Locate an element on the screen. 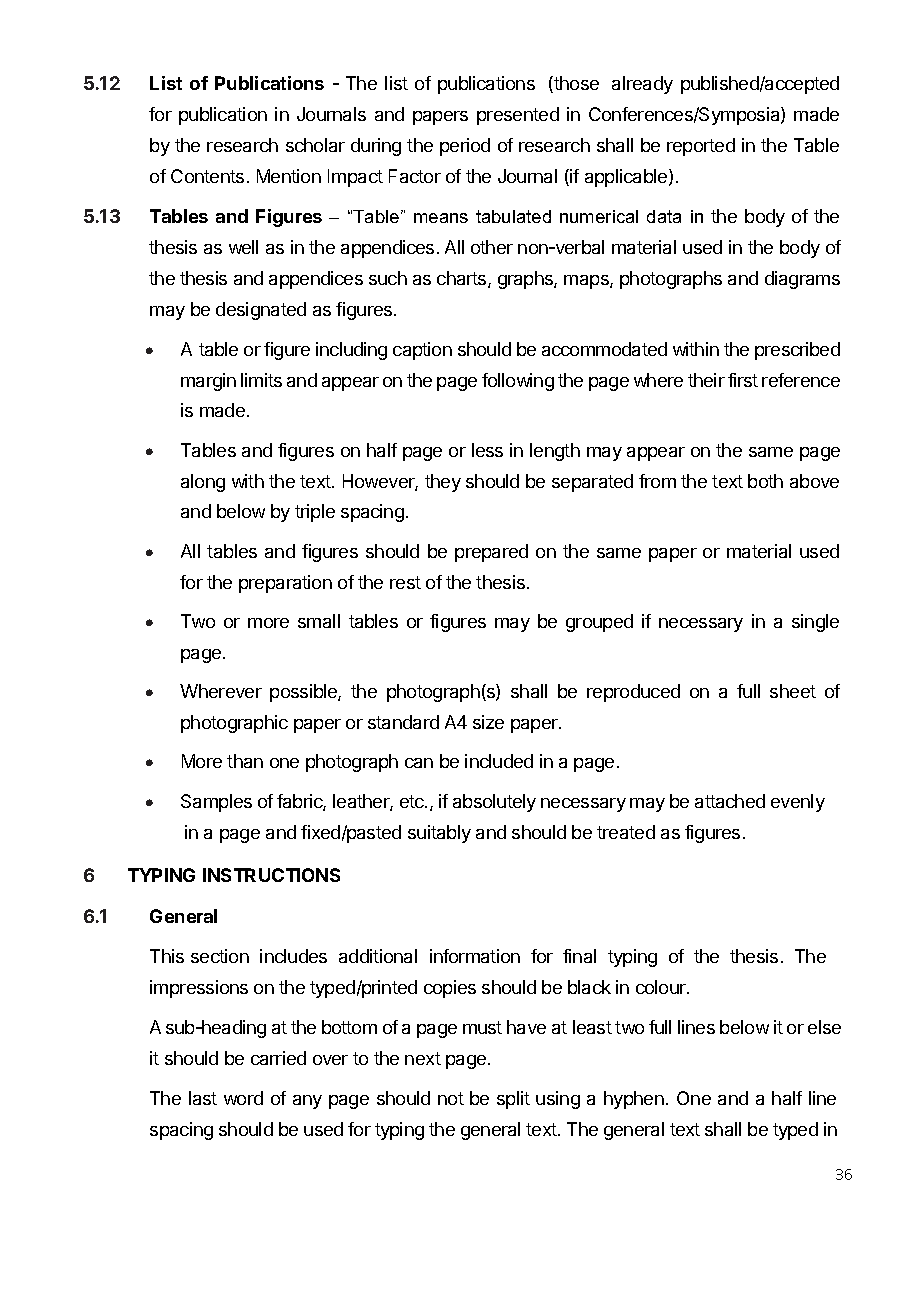  limits is located at coordinates (261, 380).
